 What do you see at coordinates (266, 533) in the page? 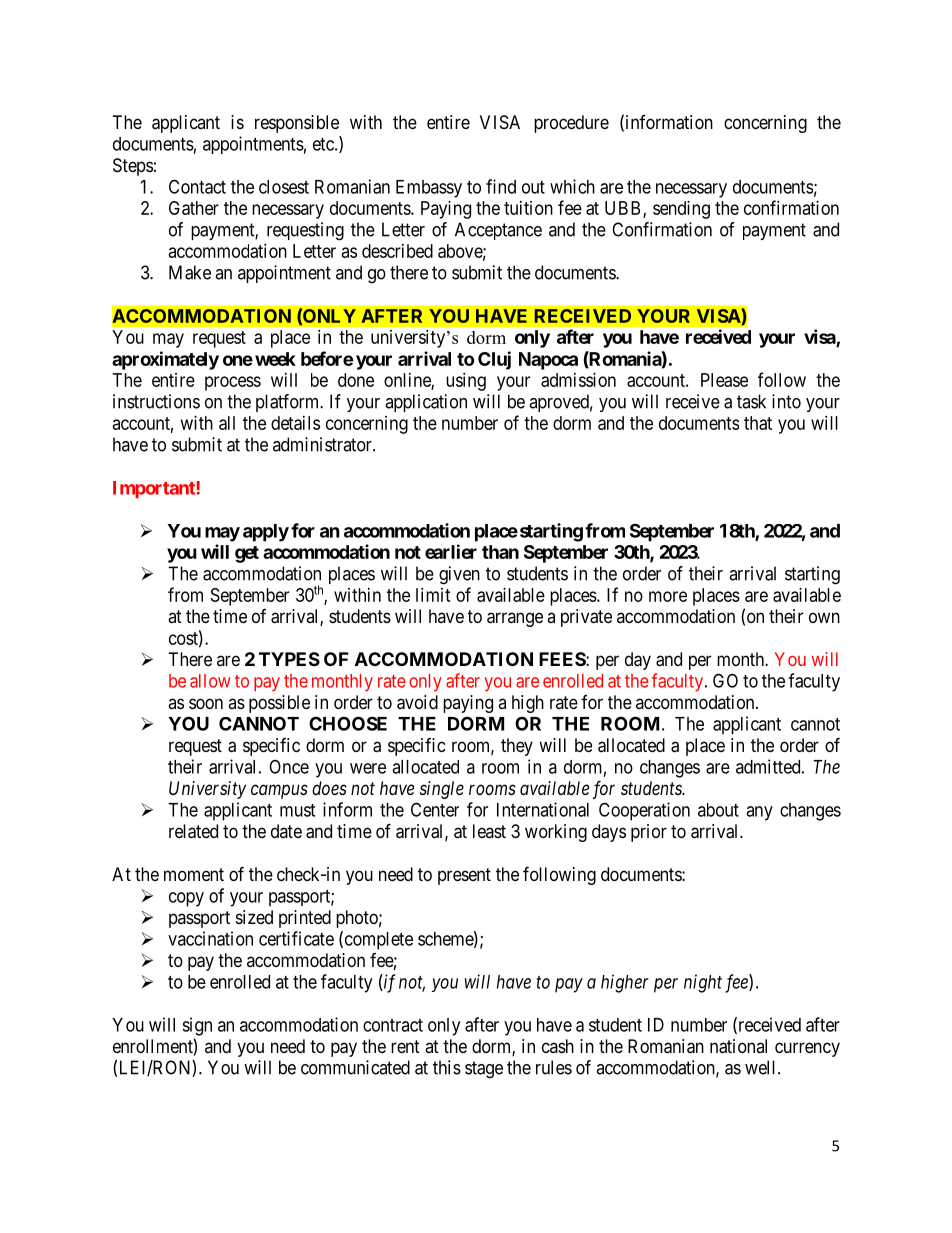
I see `apply` at bounding box center [266, 533].
